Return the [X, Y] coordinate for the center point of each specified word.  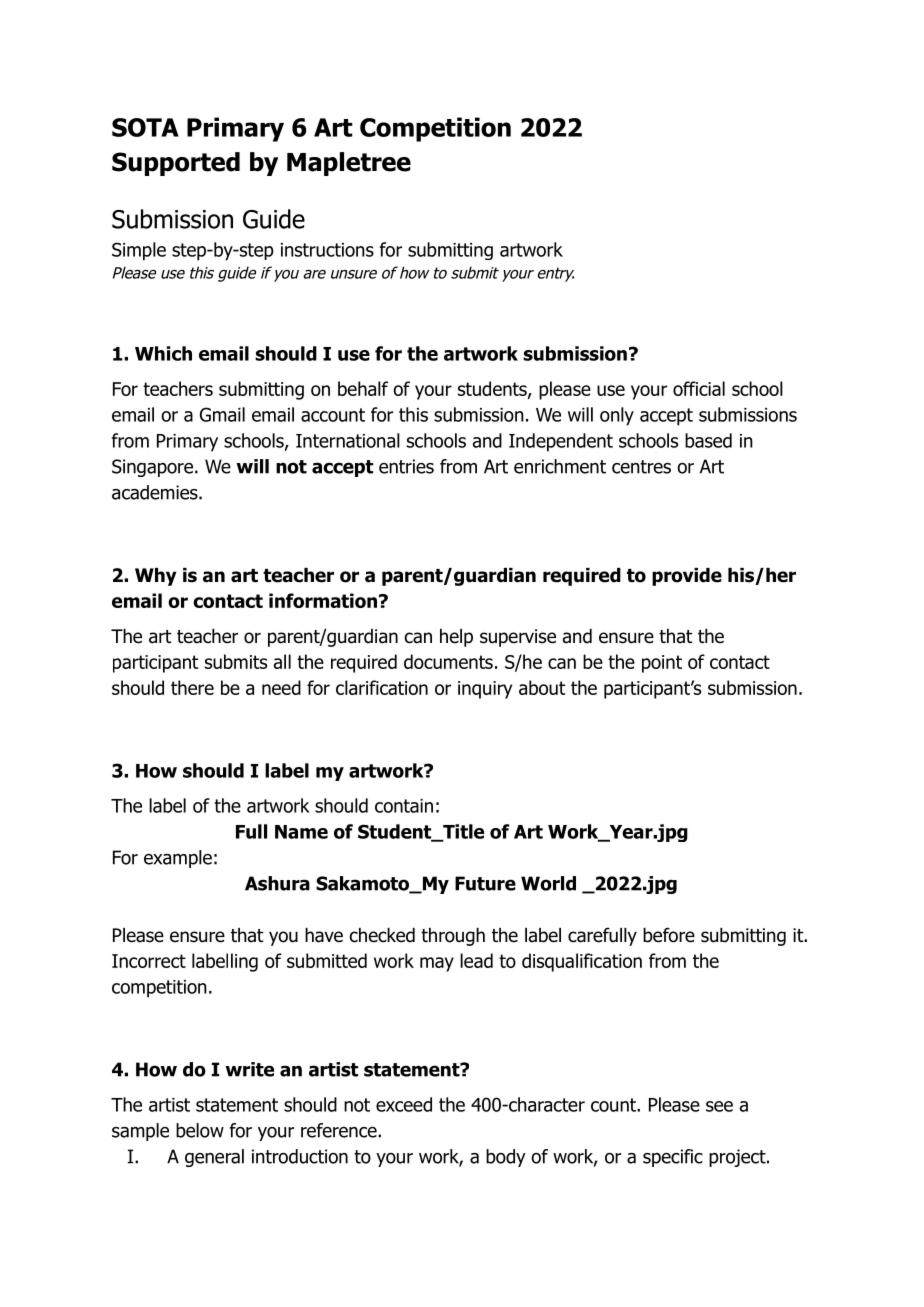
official [699, 388]
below [200, 1130]
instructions [327, 250]
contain [404, 806]
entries [406, 466]
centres [641, 467]
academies [156, 492]
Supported [176, 164]
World [548, 883]
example [178, 859]
